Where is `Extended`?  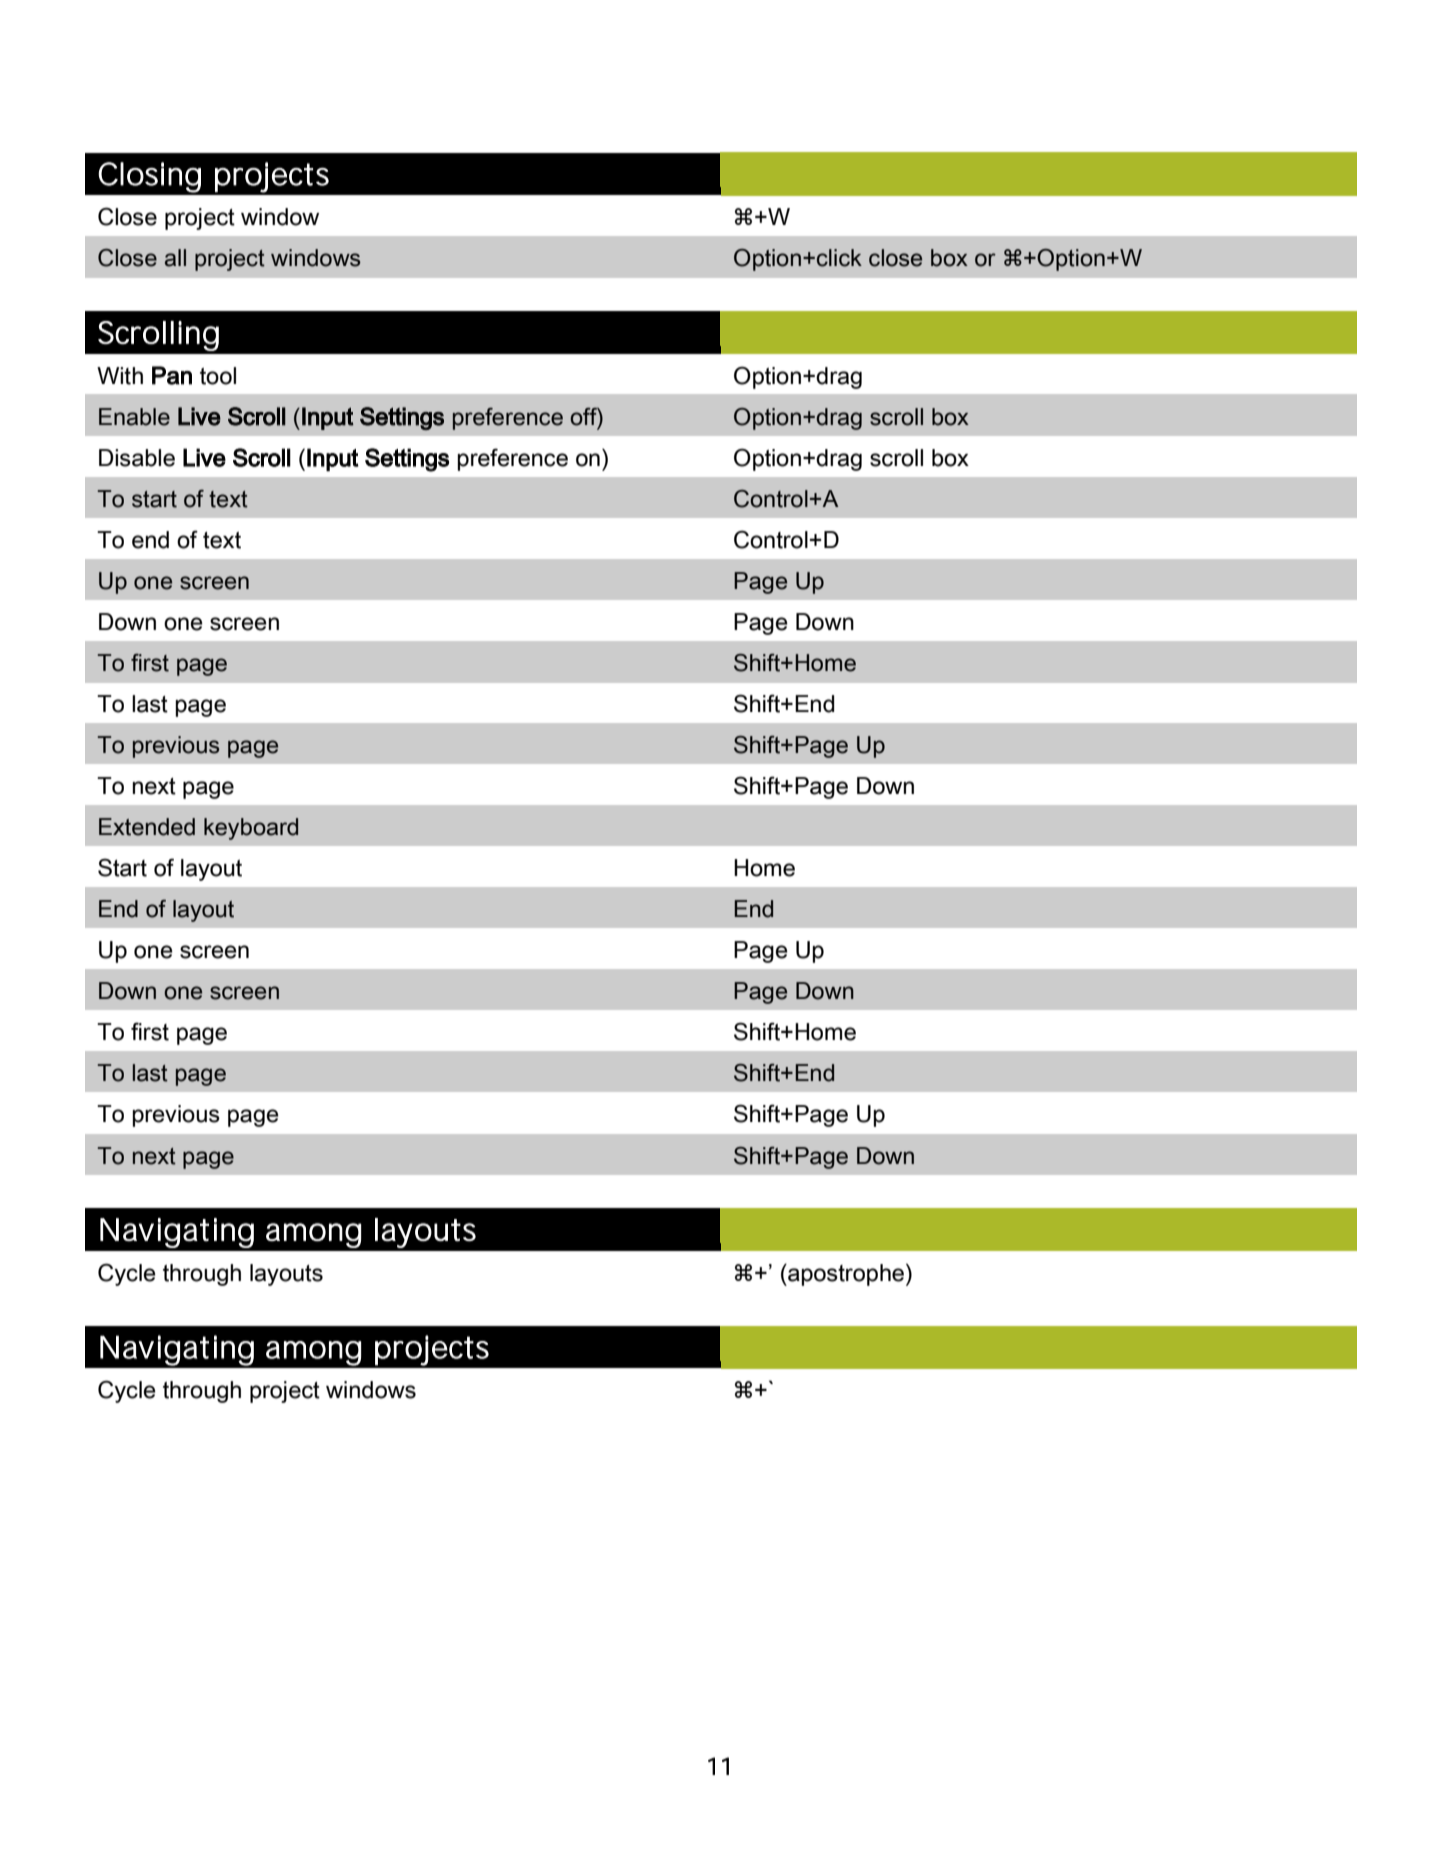
Extended is located at coordinates (147, 827).
